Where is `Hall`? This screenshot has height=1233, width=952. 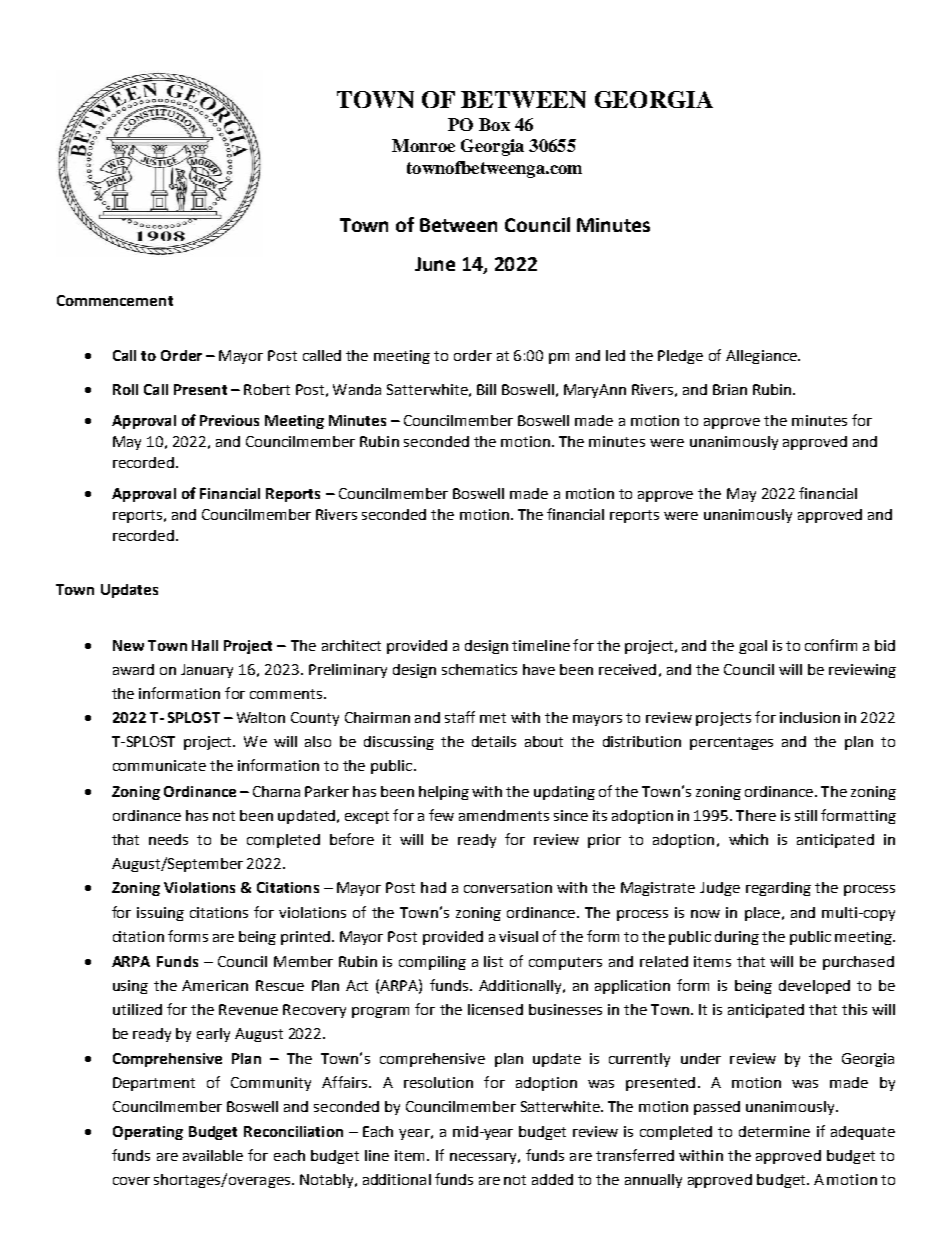 Hall is located at coordinates (205, 645).
